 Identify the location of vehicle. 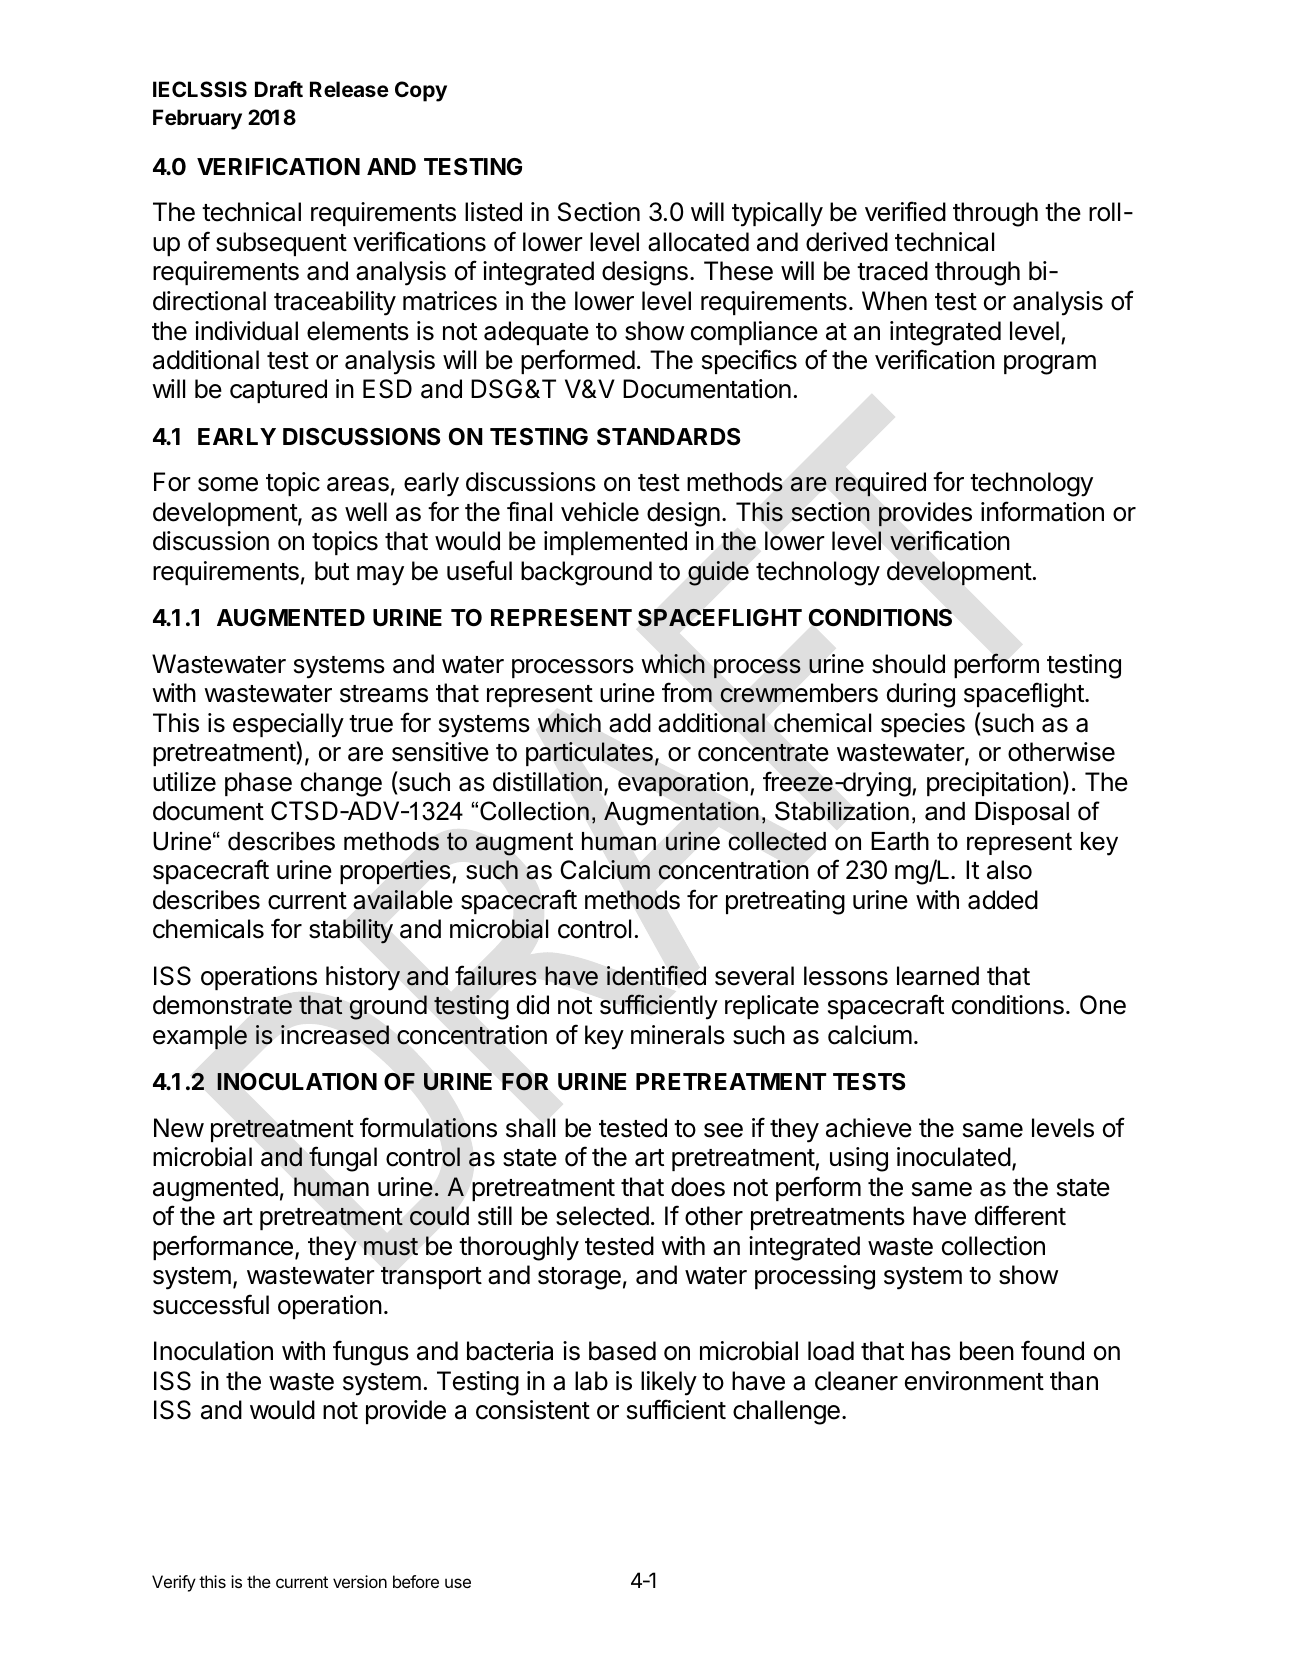
(600, 512).
